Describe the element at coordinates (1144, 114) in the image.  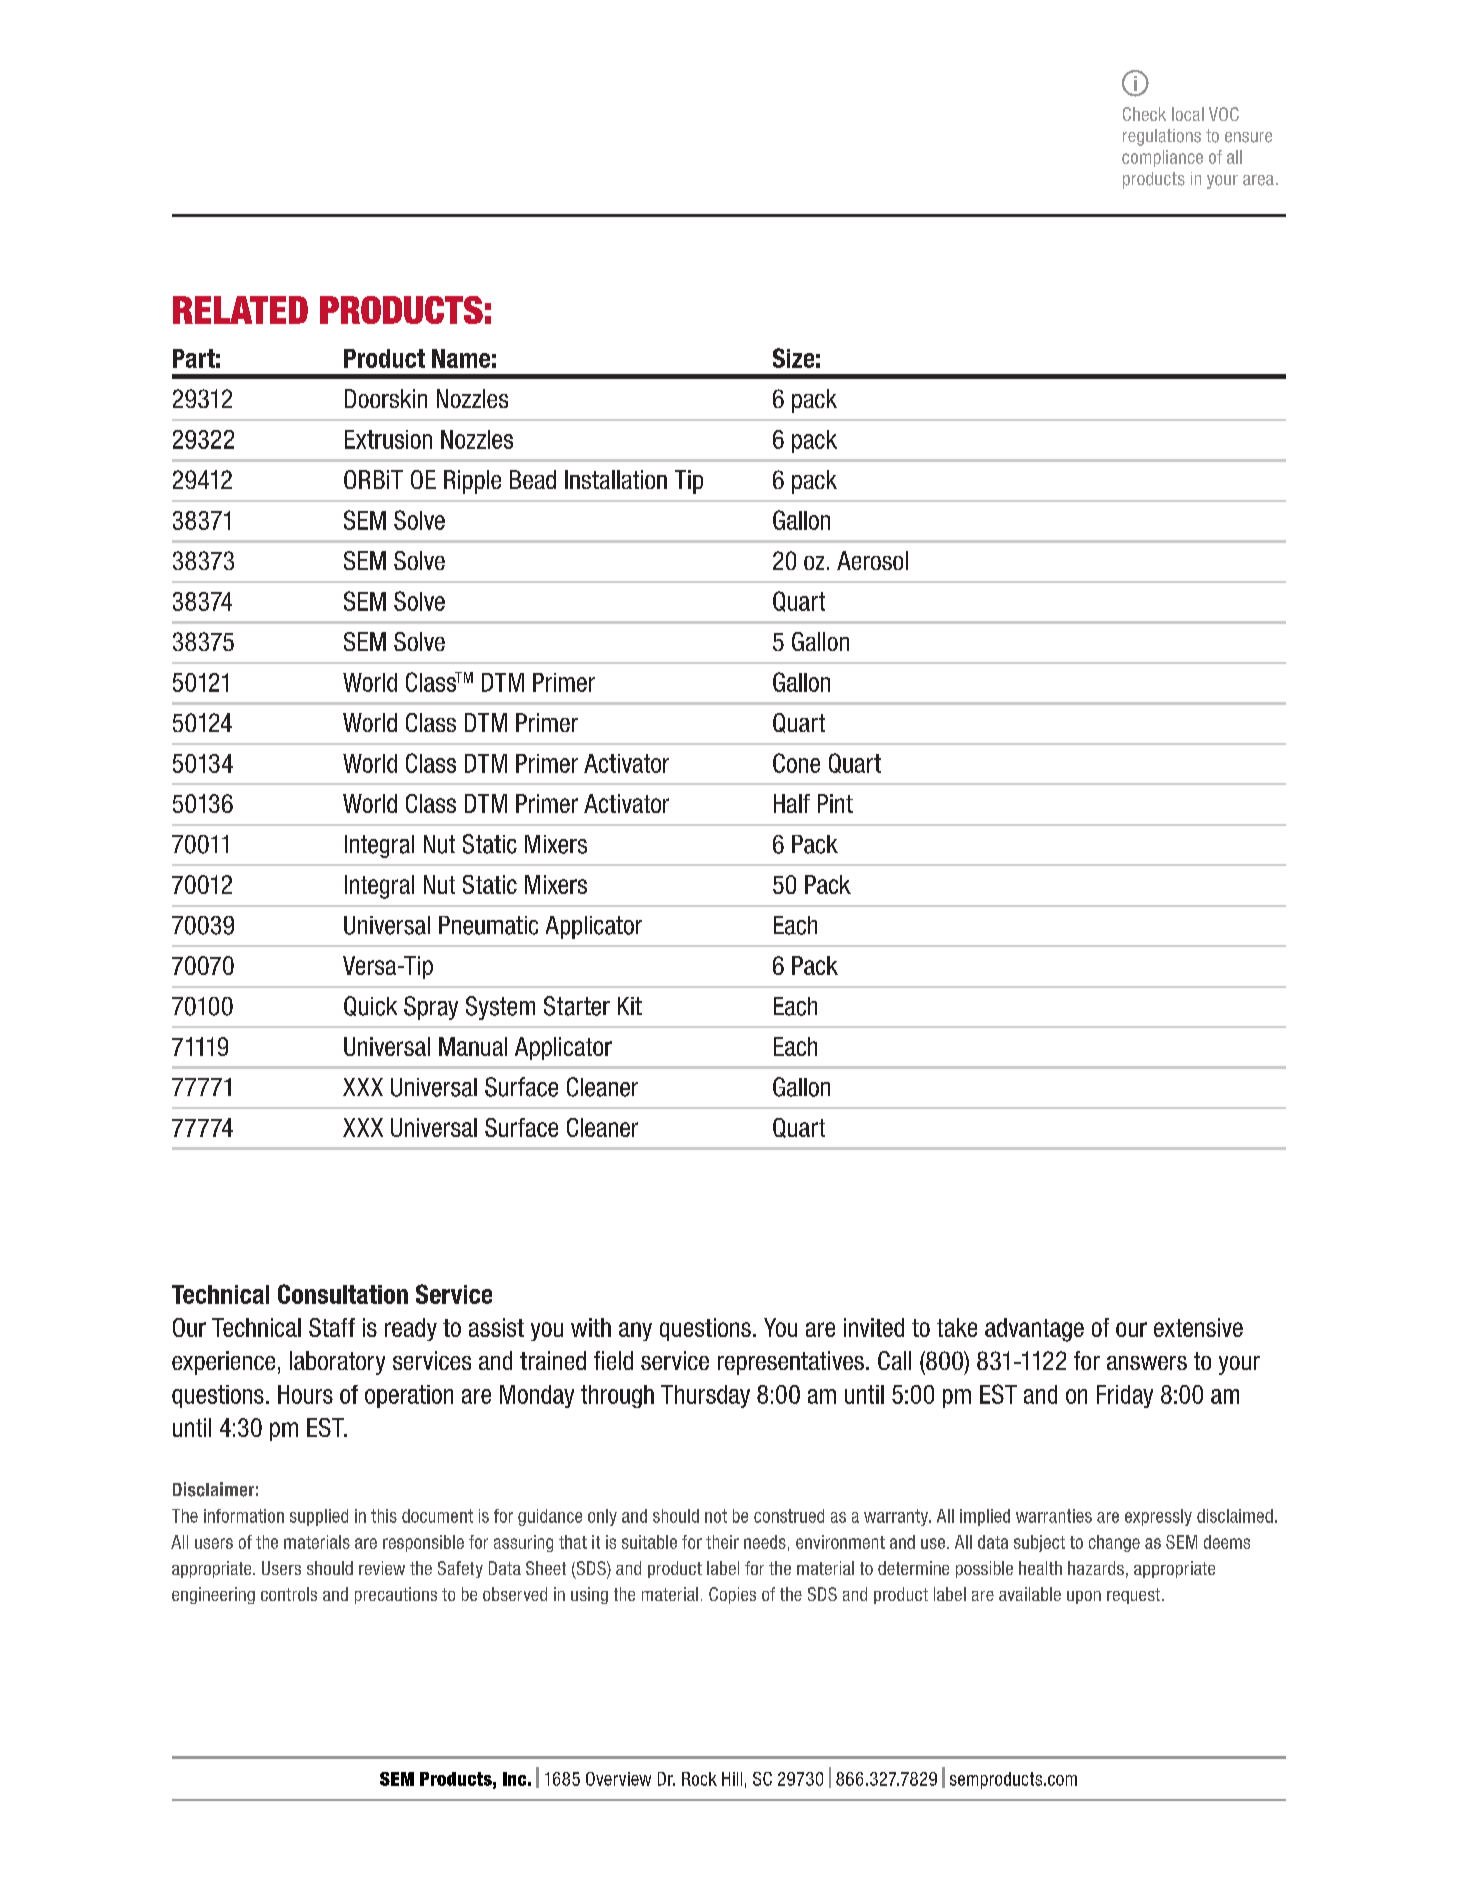
I see `Check` at that location.
